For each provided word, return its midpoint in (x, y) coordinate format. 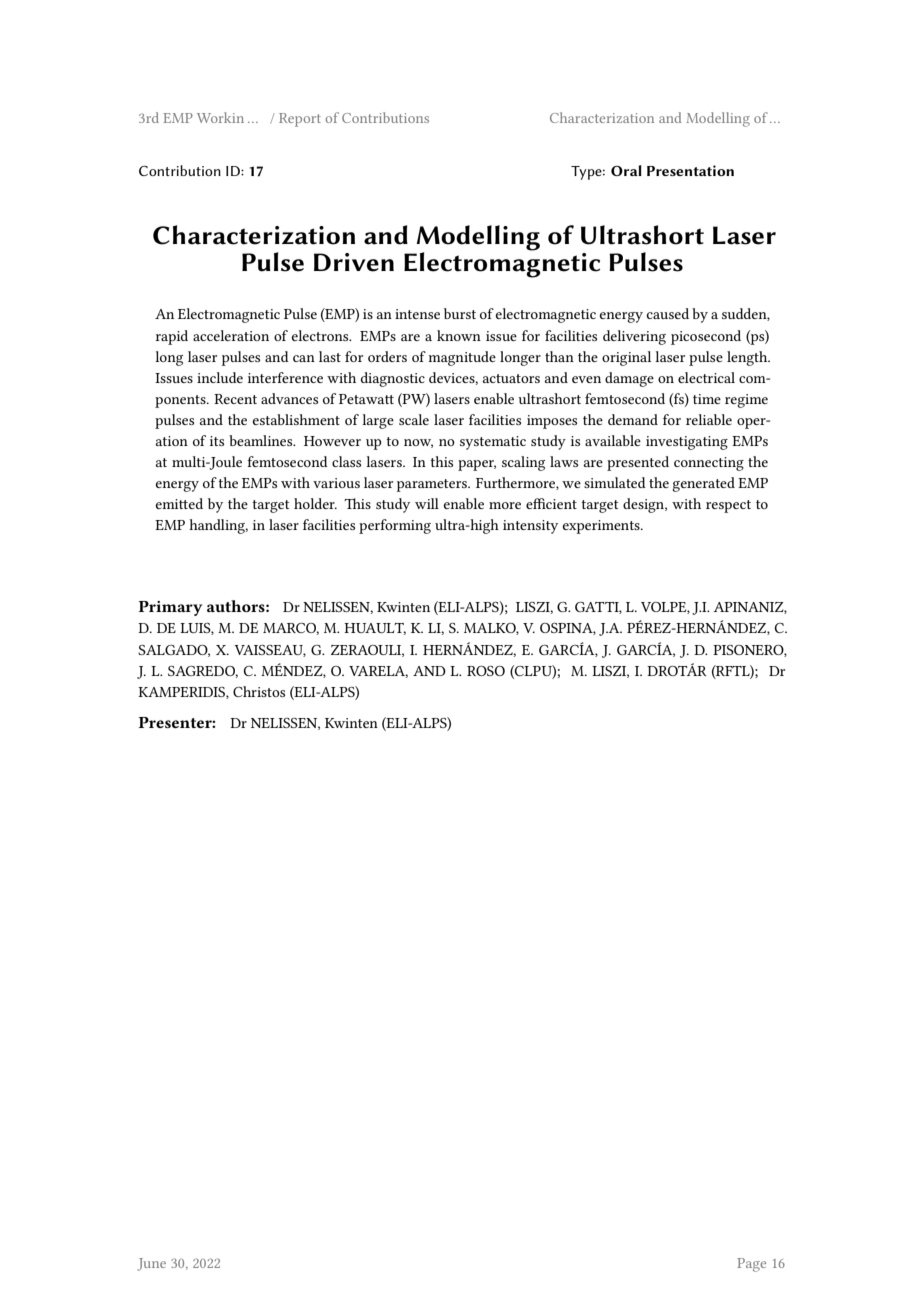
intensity (530, 527)
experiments (602, 527)
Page (751, 1265)
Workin (220, 117)
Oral (626, 170)
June (151, 1264)
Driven (354, 262)
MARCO (291, 629)
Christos (259, 691)
